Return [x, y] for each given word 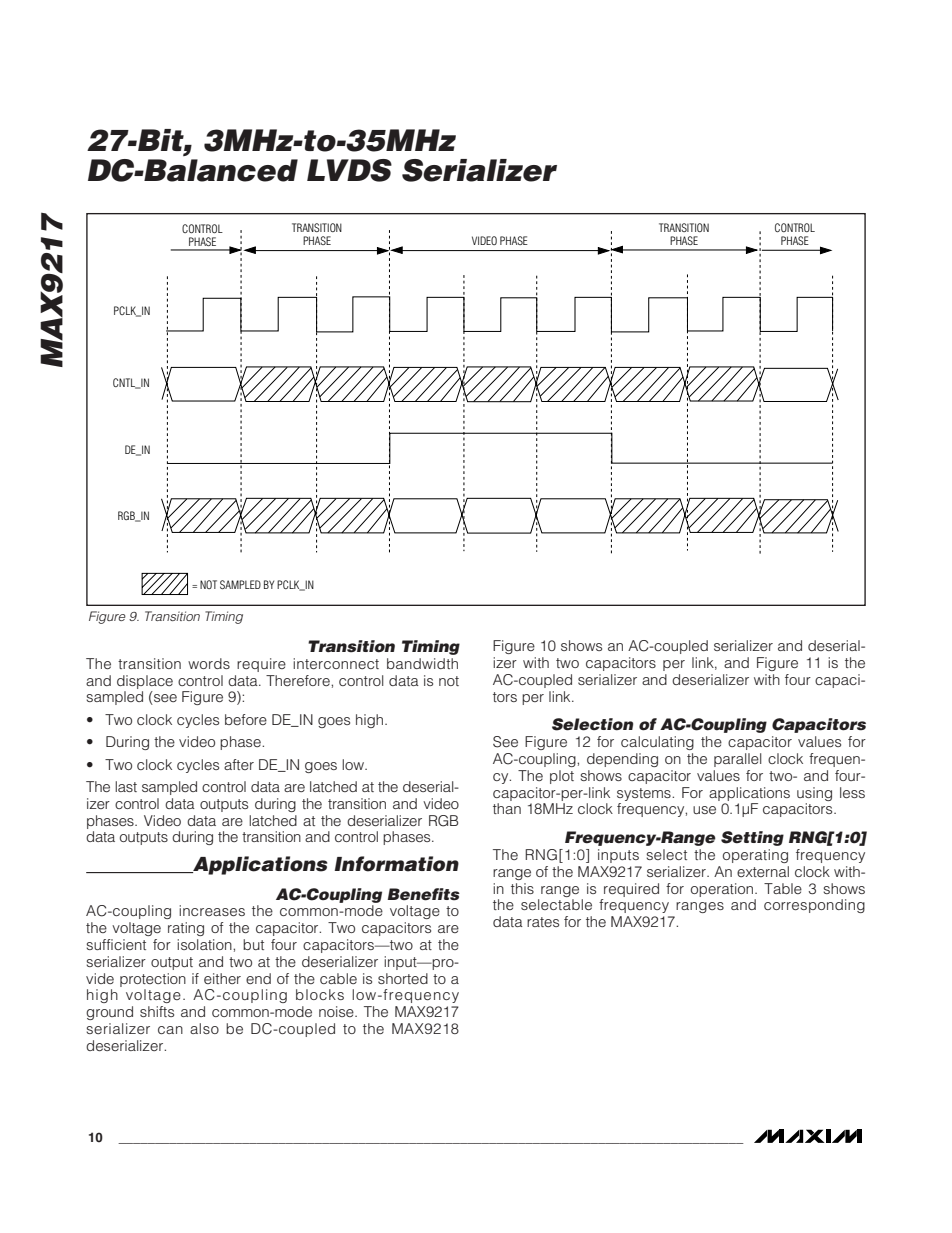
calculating [657, 743]
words [209, 663]
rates [543, 922]
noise [337, 1011]
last [126, 786]
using [814, 794]
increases [212, 910]
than [507, 808]
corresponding [814, 906]
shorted [403, 978]
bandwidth [422, 663]
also [204, 1028]
